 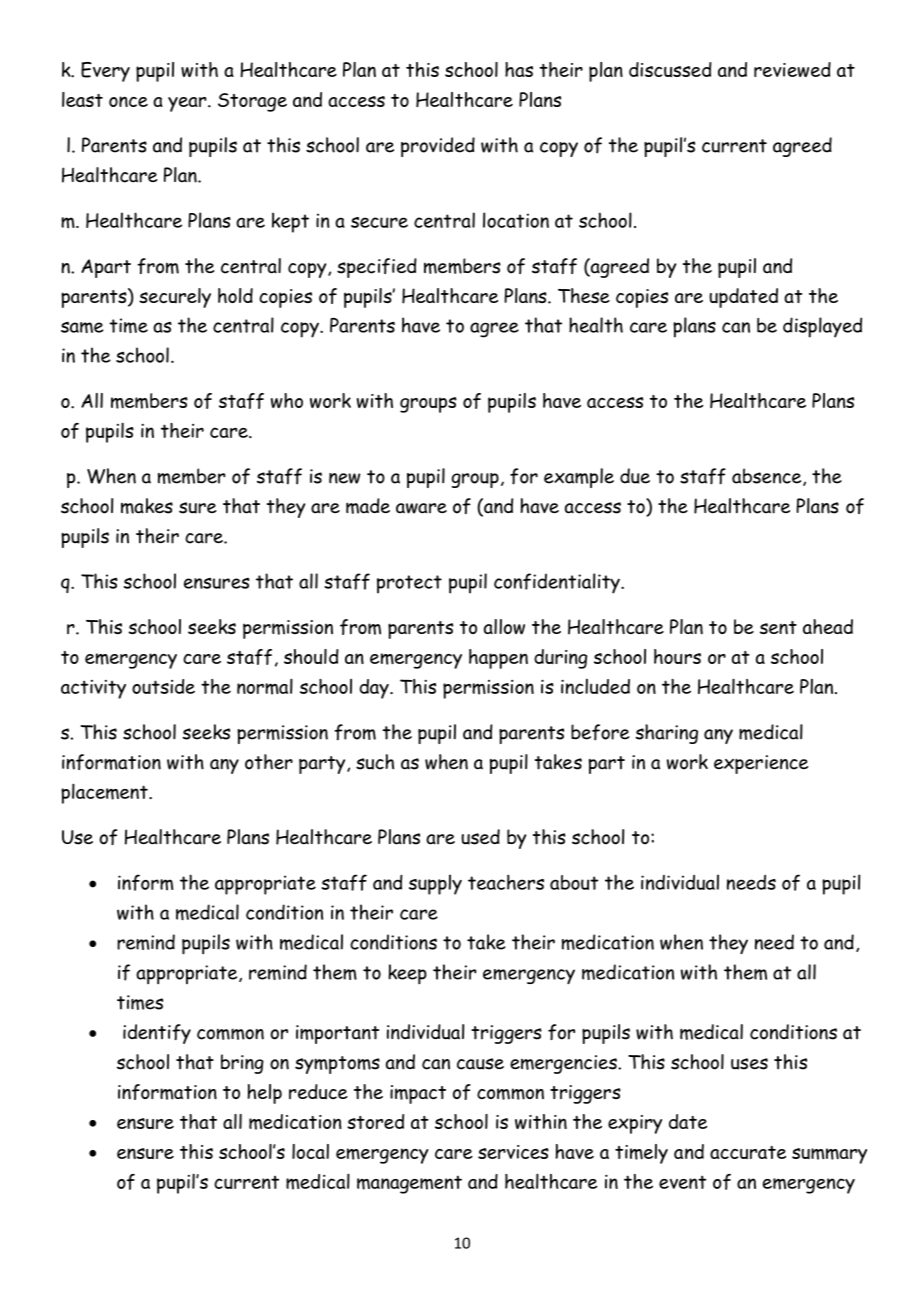 What do you see at coordinates (82, 327) in the document?
I see `same` at bounding box center [82, 327].
